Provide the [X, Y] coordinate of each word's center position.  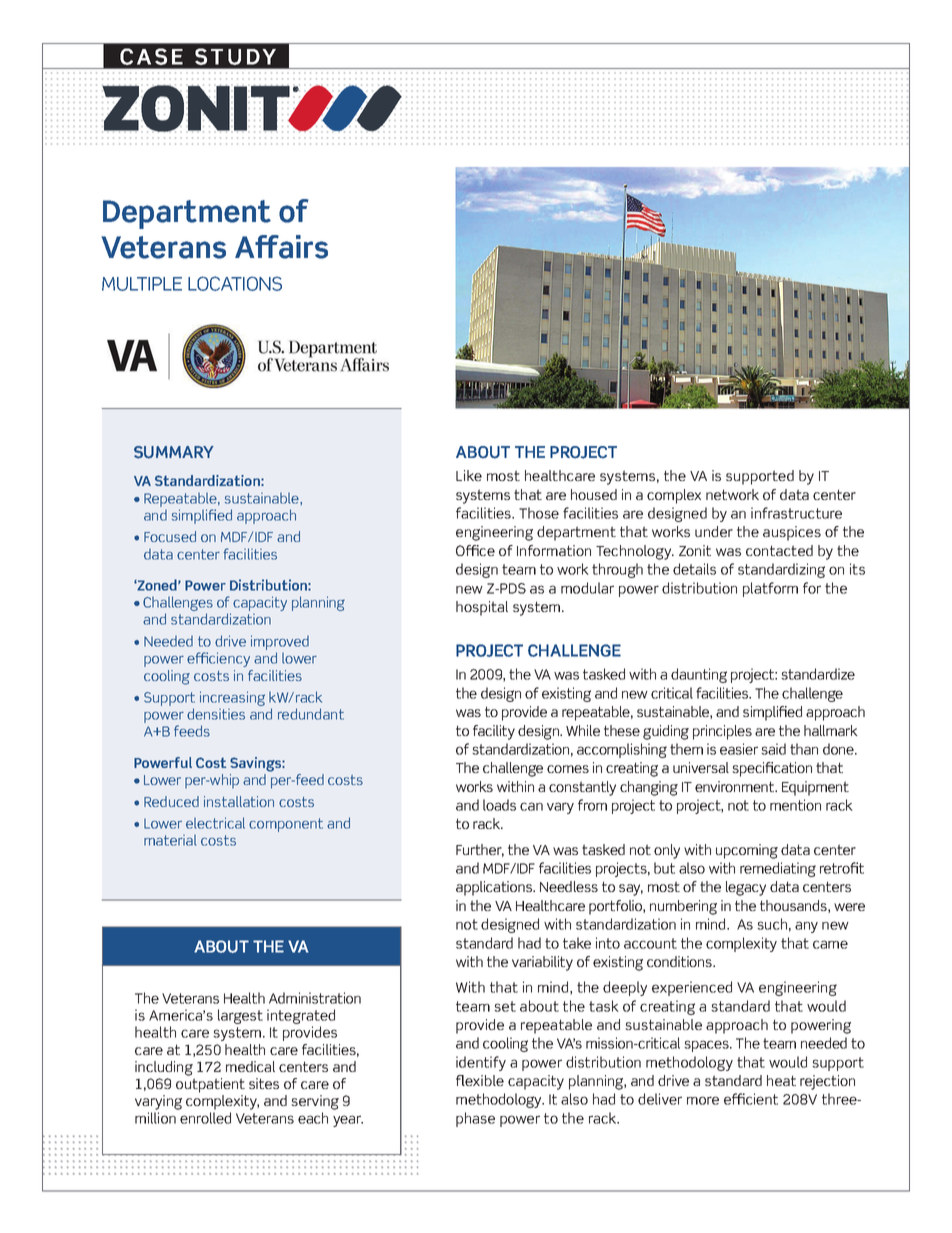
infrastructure [796, 513]
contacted [779, 550]
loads [499, 805]
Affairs [281, 247]
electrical [215, 823]
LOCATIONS [235, 283]
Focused [170, 536]
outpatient [210, 1085]
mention [795, 805]
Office [475, 550]
